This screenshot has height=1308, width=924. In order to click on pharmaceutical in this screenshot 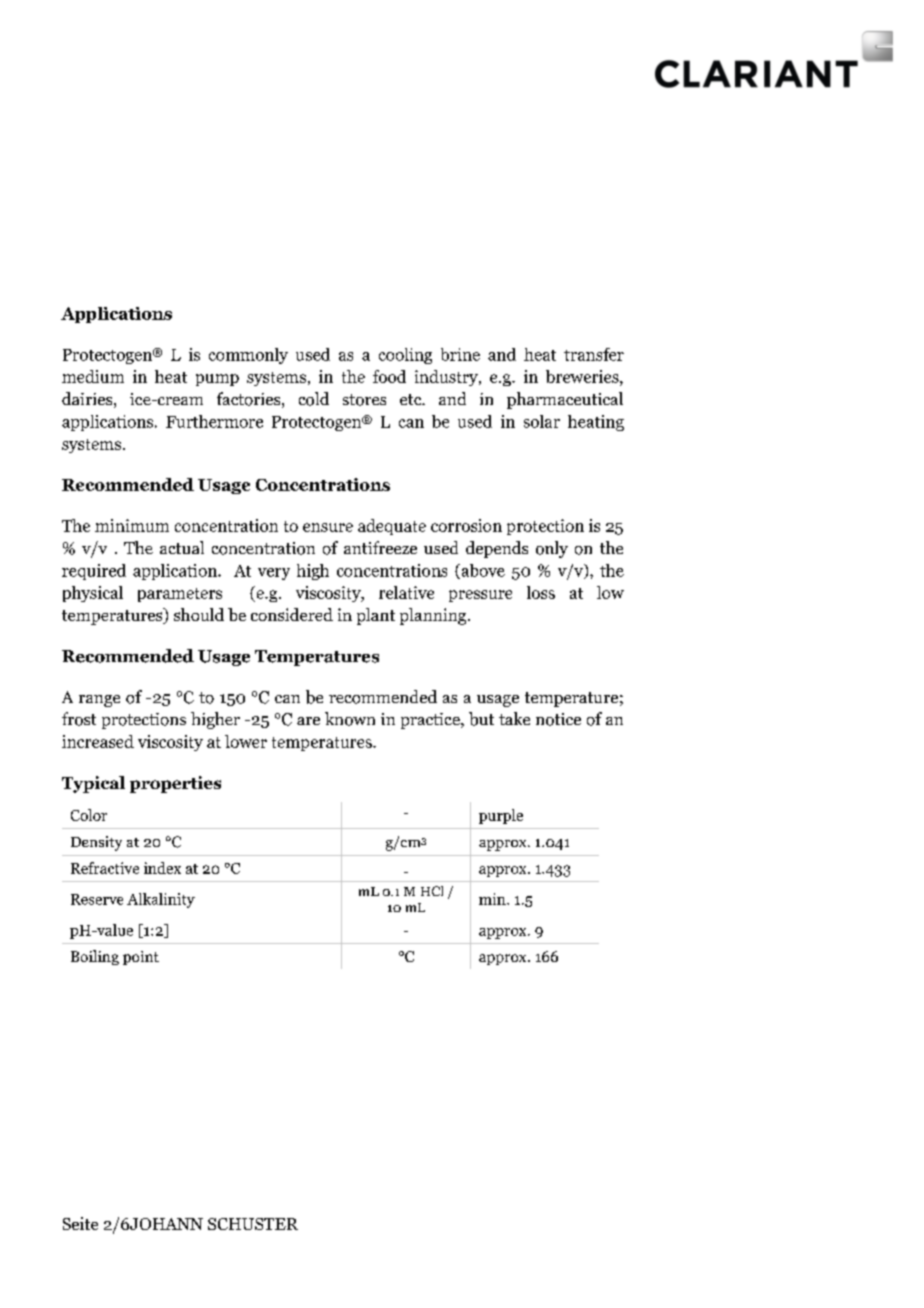, I will do `click(565, 400)`.
